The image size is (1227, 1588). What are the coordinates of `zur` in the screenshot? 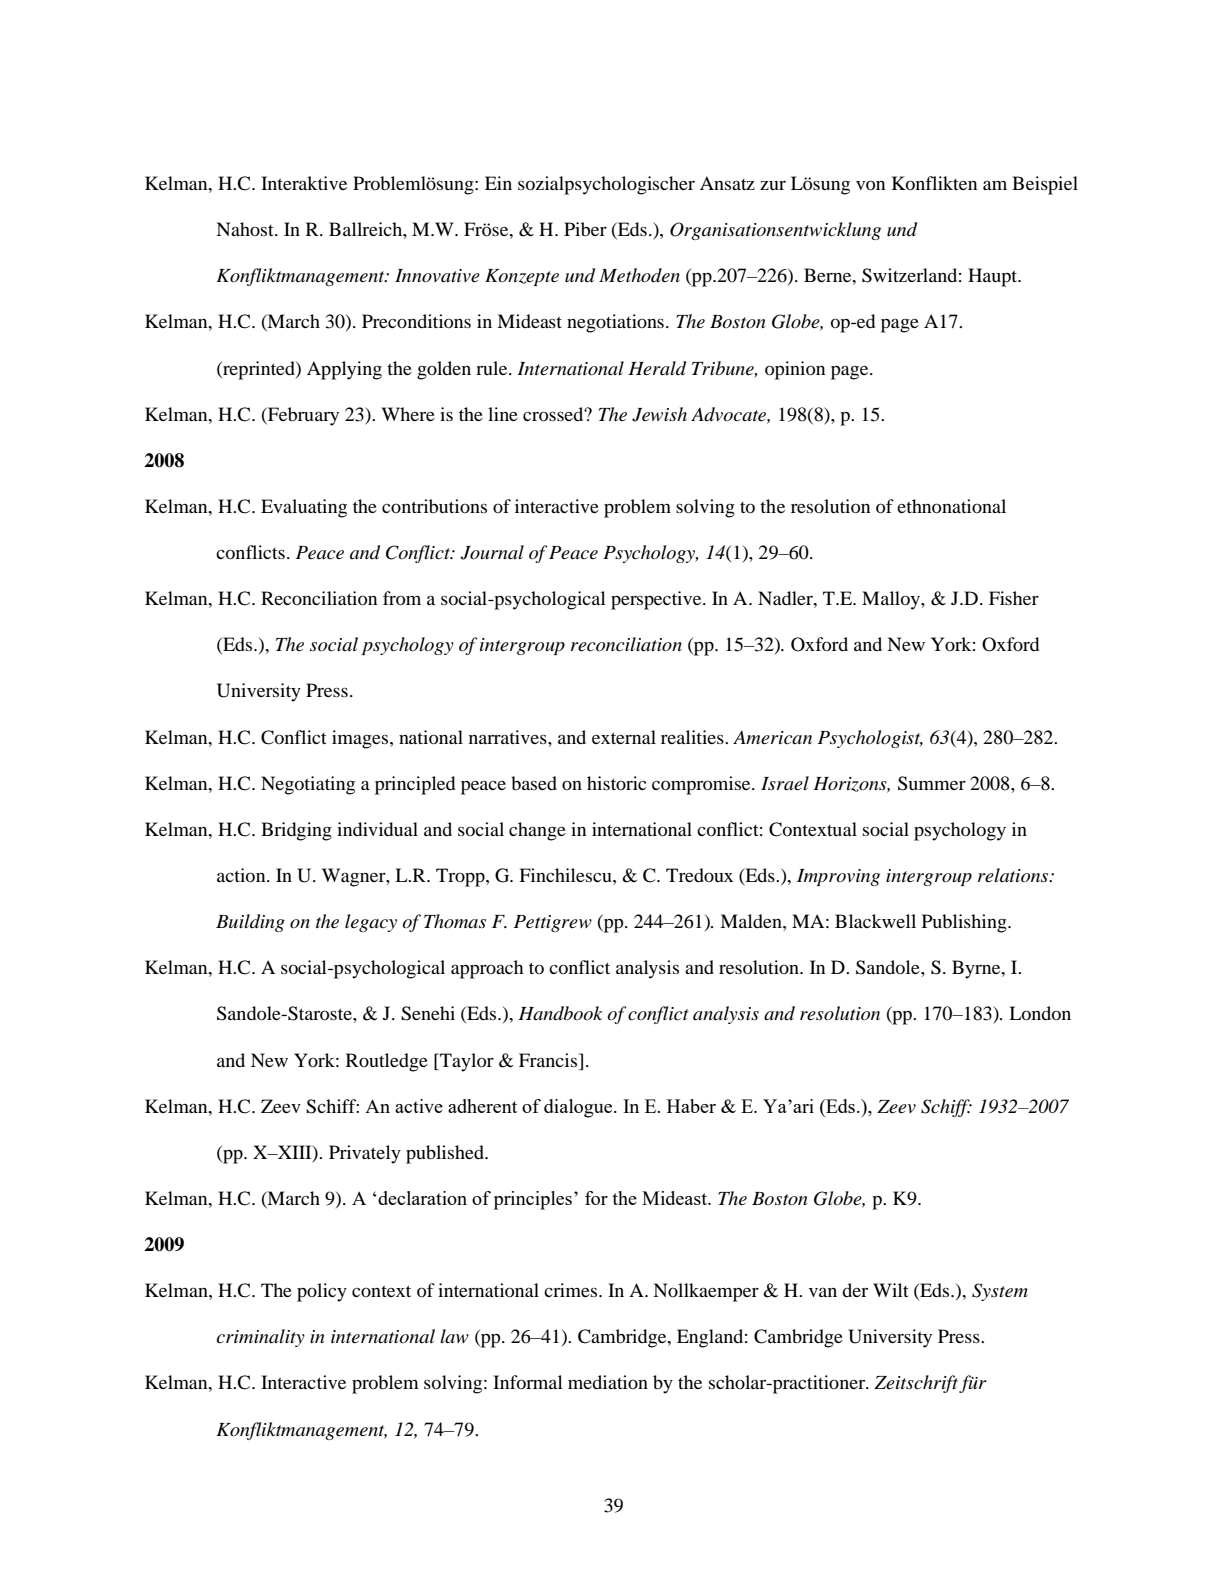 It's located at (773, 185).
